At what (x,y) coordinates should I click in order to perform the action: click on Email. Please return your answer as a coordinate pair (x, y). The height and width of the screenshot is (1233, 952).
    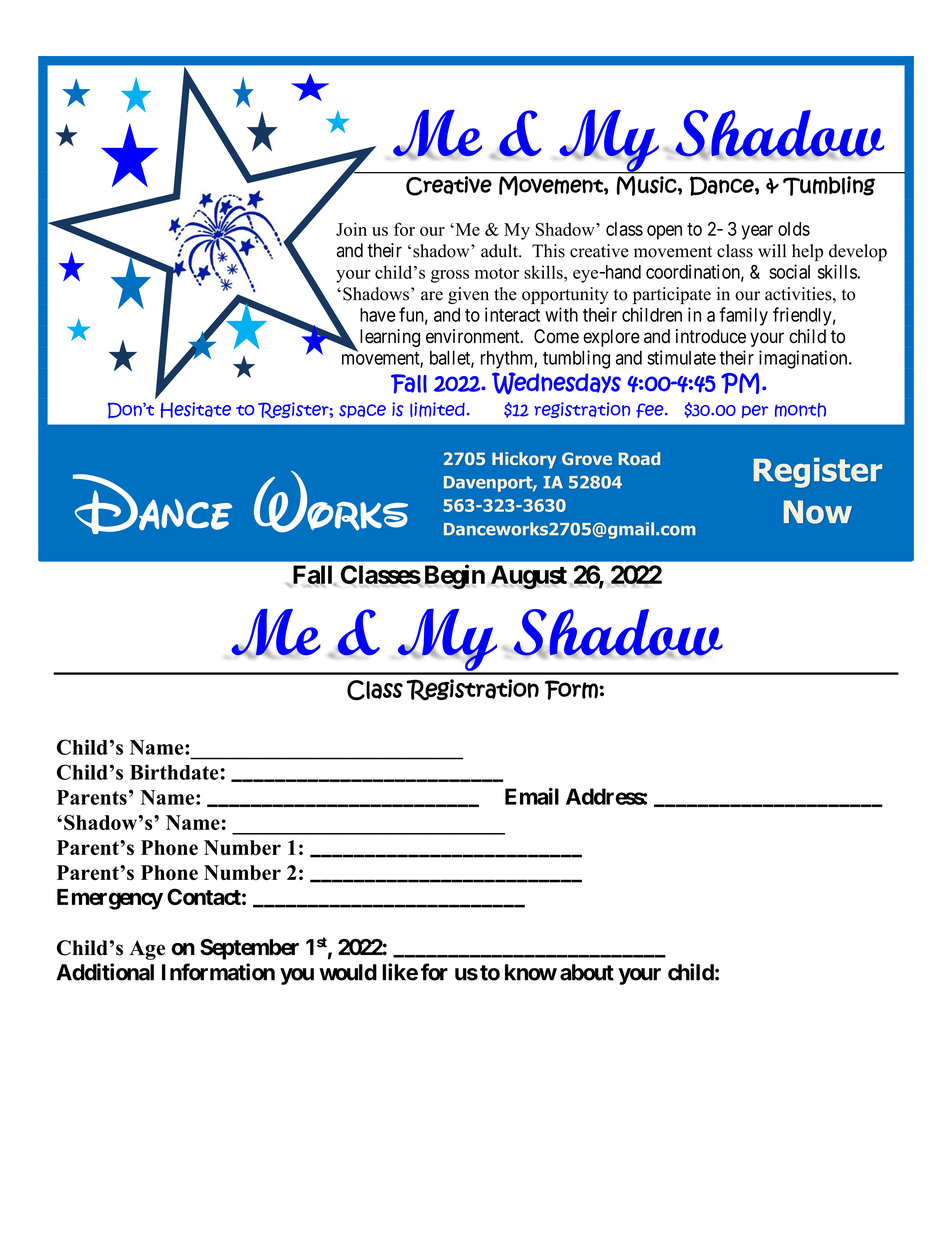
    Looking at the image, I should click on (532, 796).
